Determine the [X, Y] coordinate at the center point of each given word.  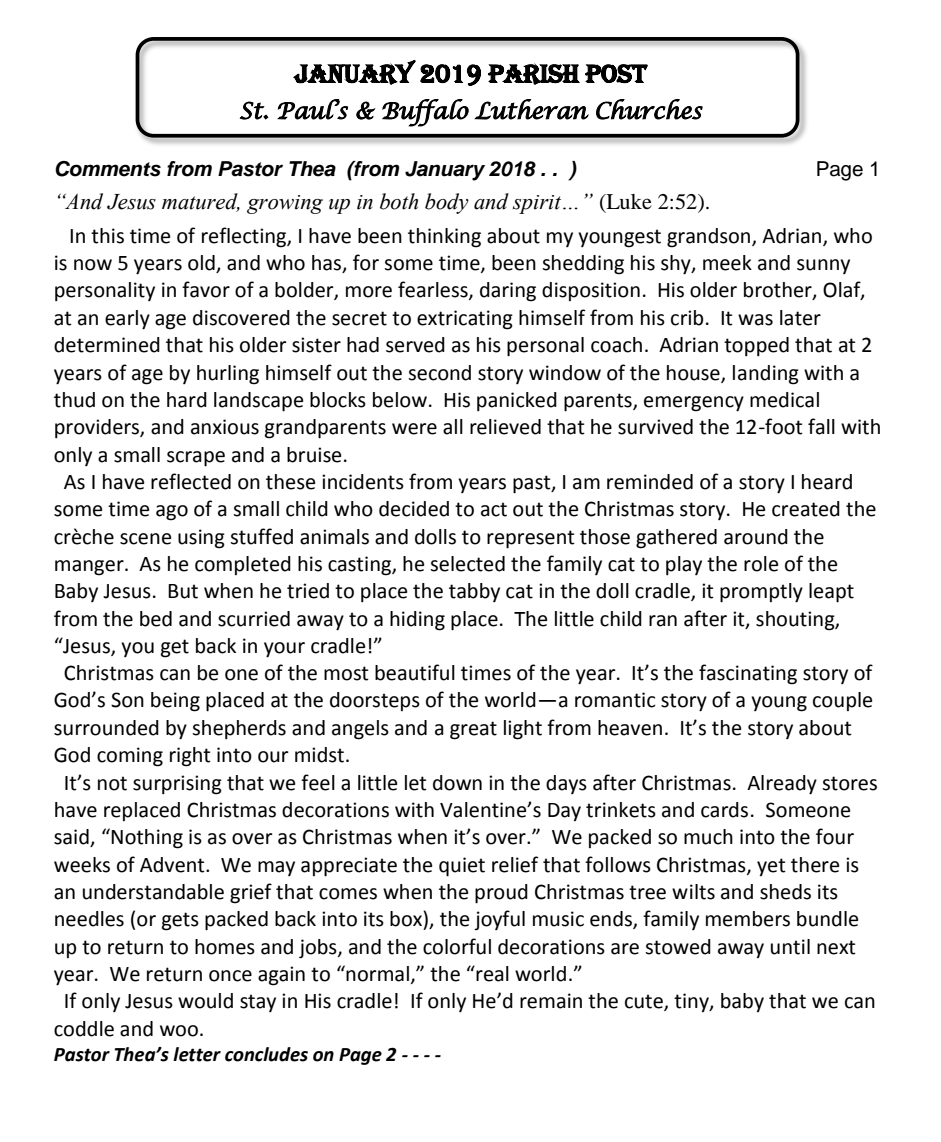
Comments [108, 169]
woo [179, 1031]
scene [145, 539]
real [491, 973]
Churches [649, 109]
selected [467, 564]
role [761, 564]
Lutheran [531, 109]
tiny [692, 1002]
